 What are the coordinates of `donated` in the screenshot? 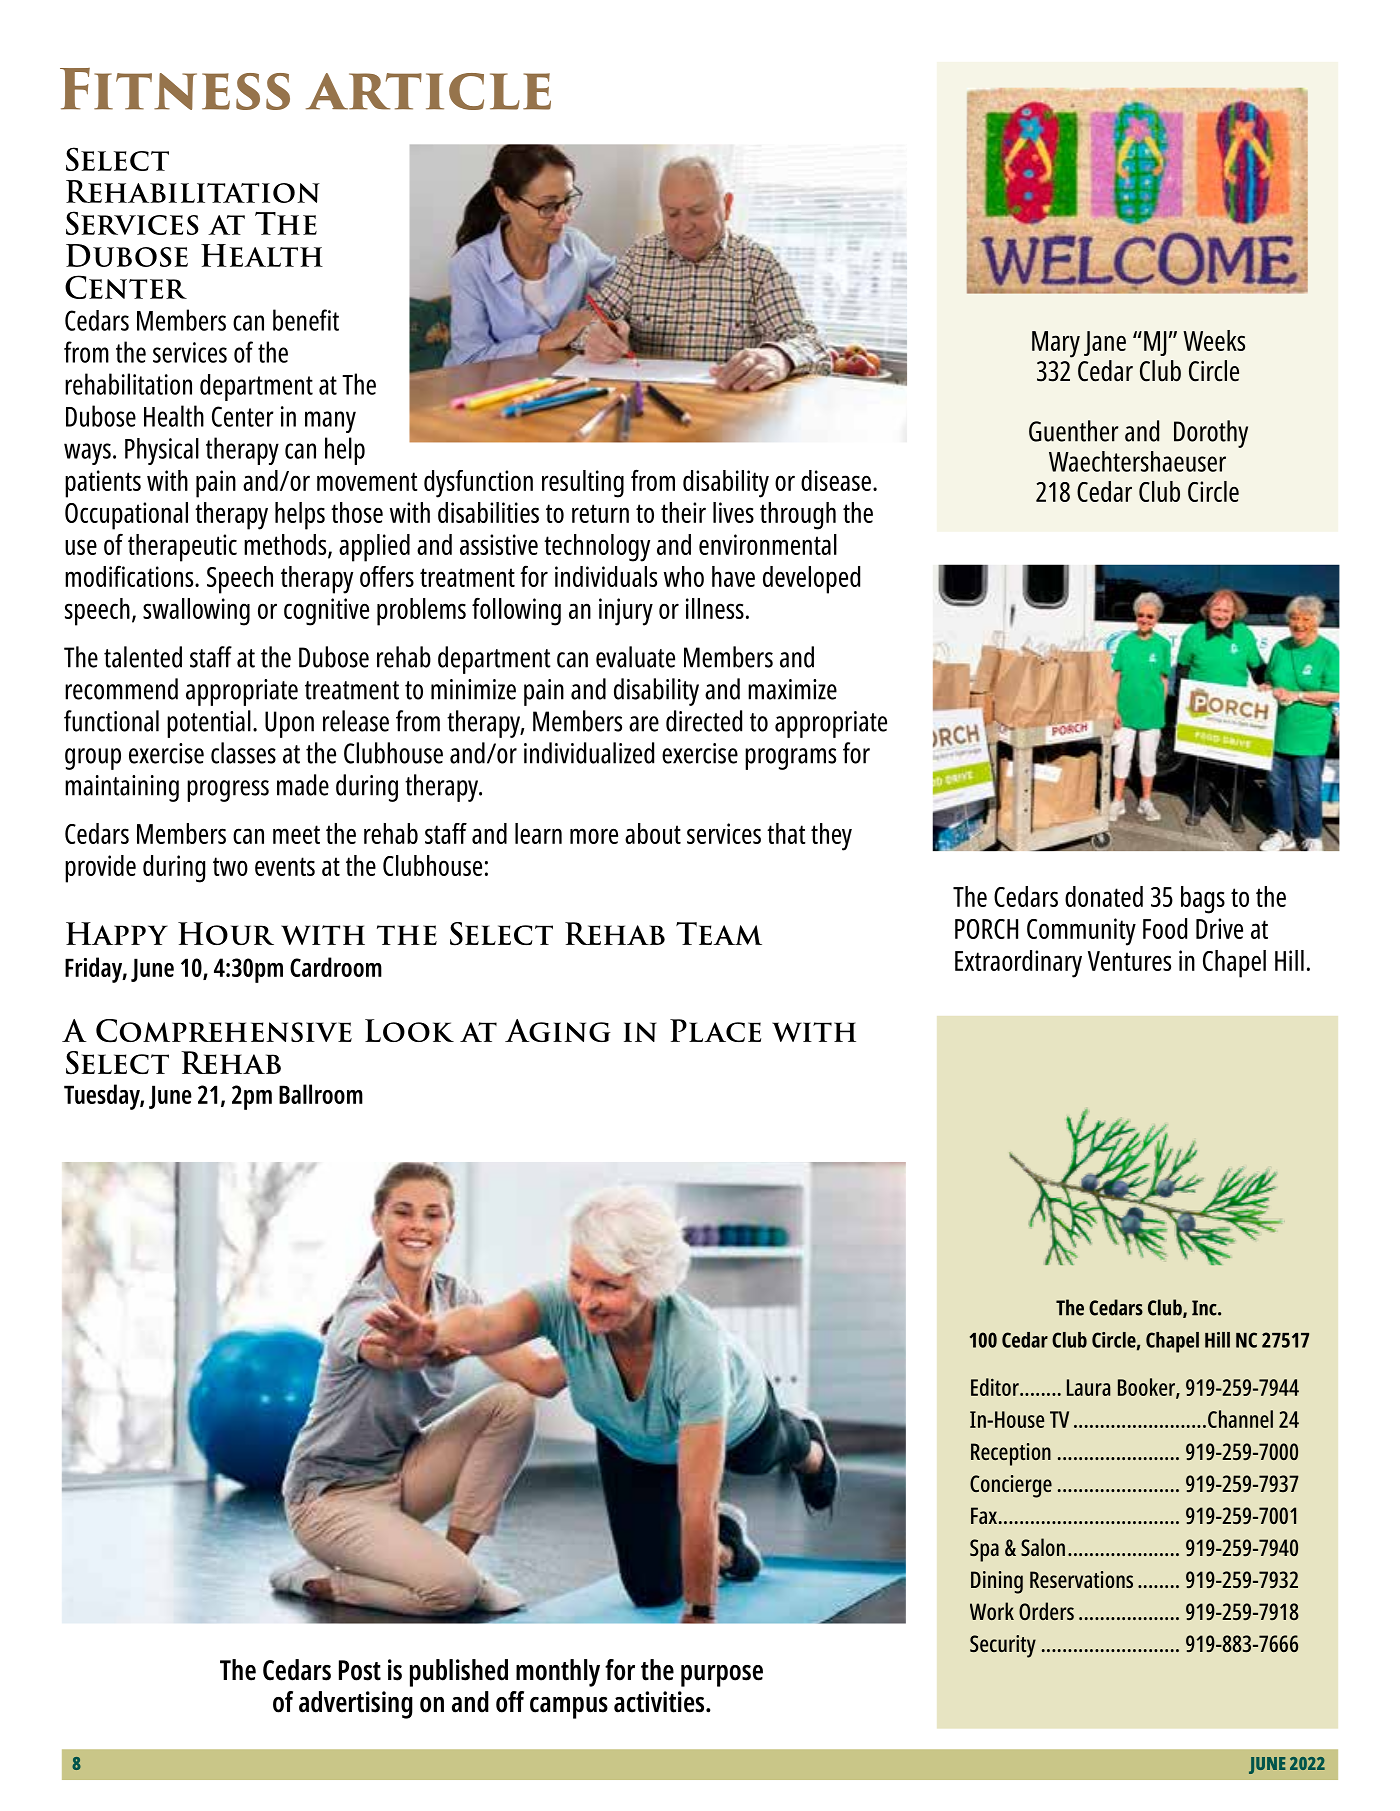 It's located at (1104, 896).
